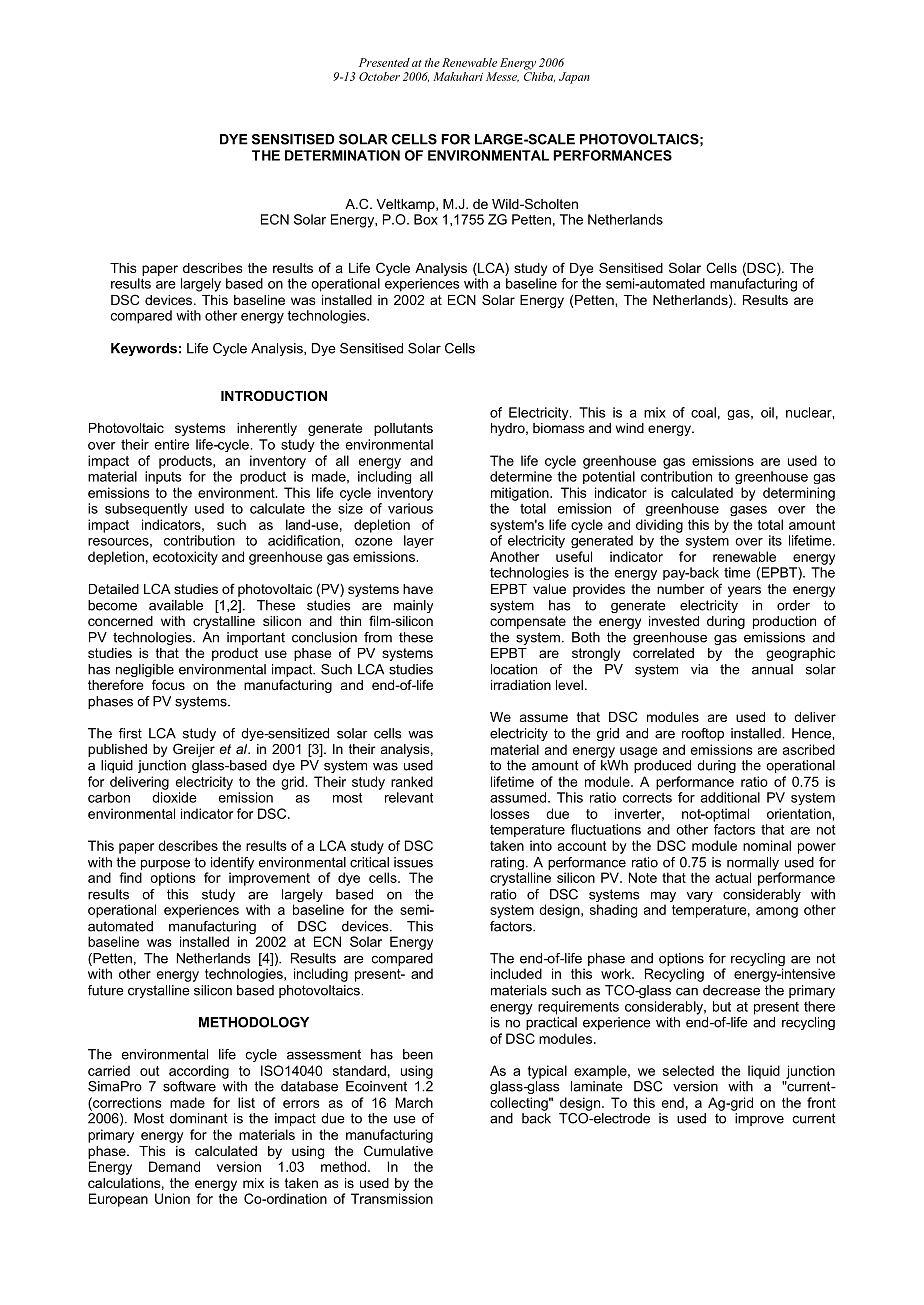  What do you see at coordinates (398, 1150) in the screenshot?
I see `Cumulative` at bounding box center [398, 1150].
